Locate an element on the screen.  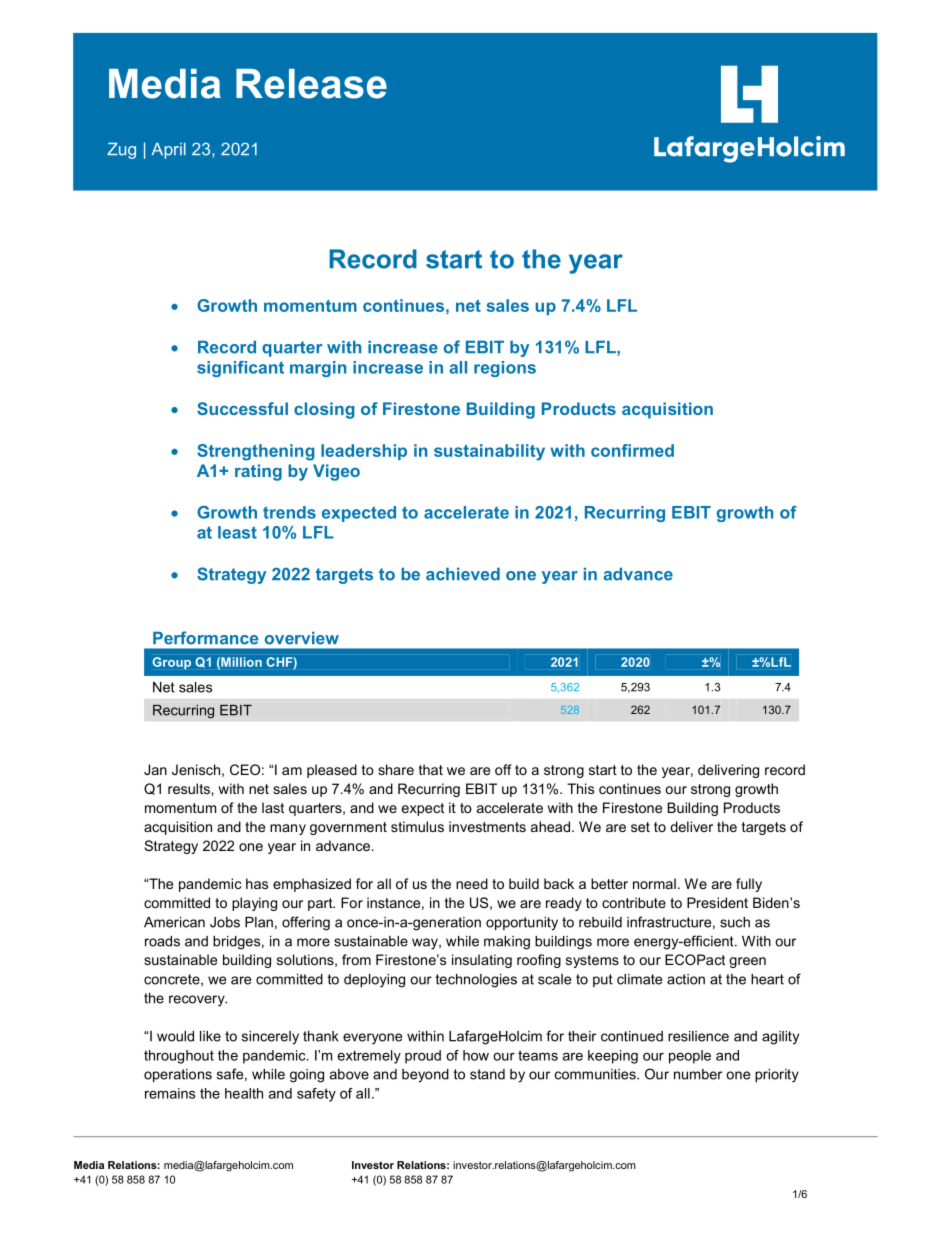
confirmed is located at coordinates (632, 450).
